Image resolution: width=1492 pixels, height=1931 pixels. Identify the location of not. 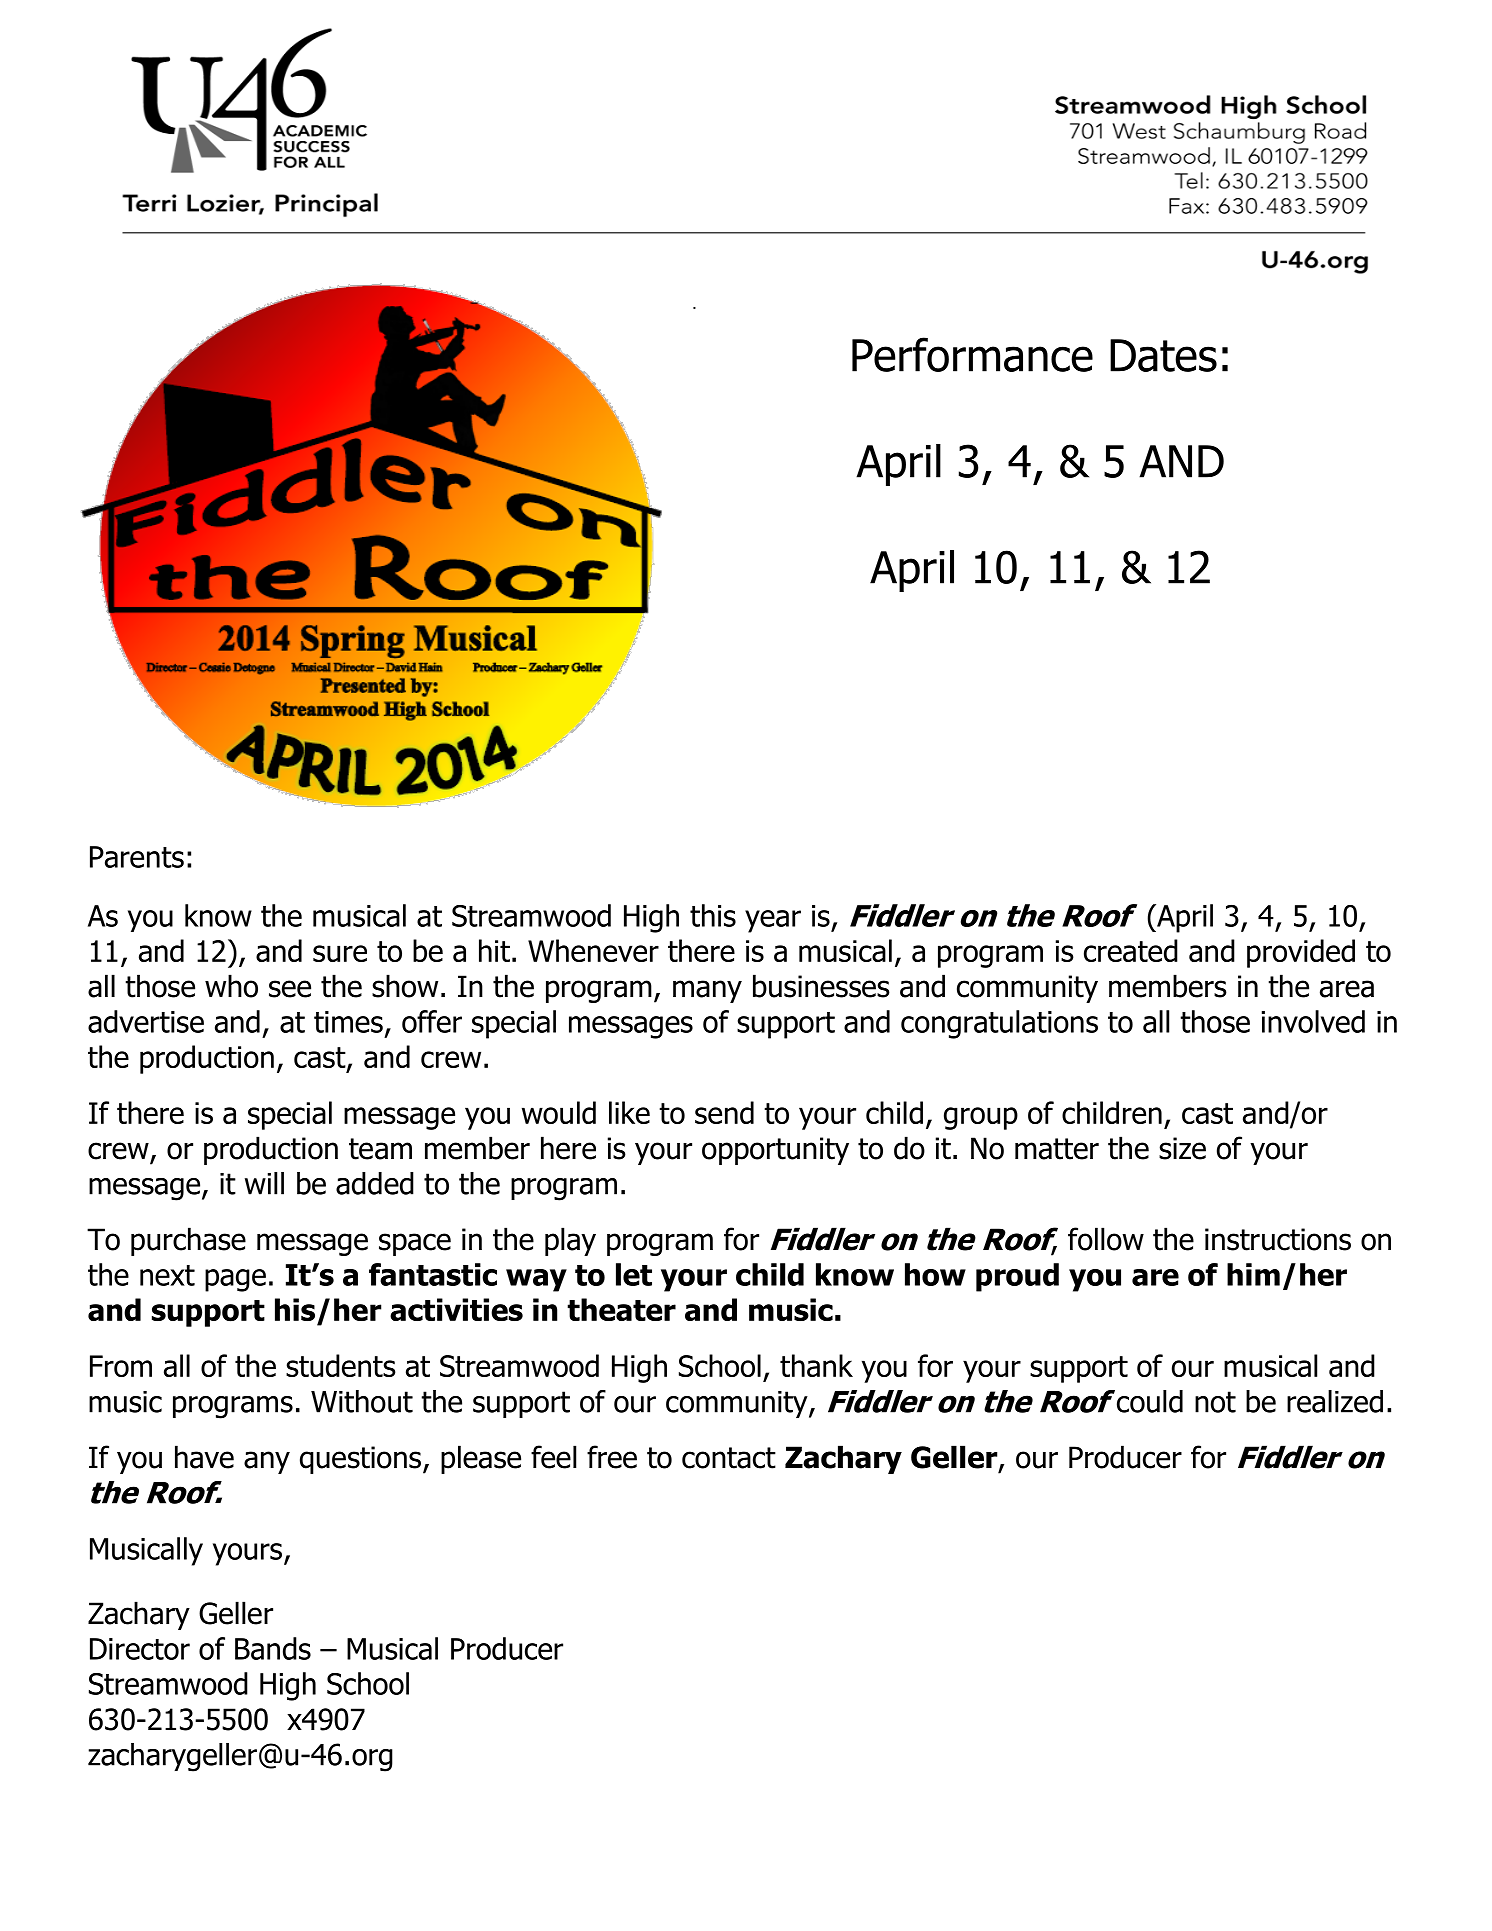
(1215, 1402).
